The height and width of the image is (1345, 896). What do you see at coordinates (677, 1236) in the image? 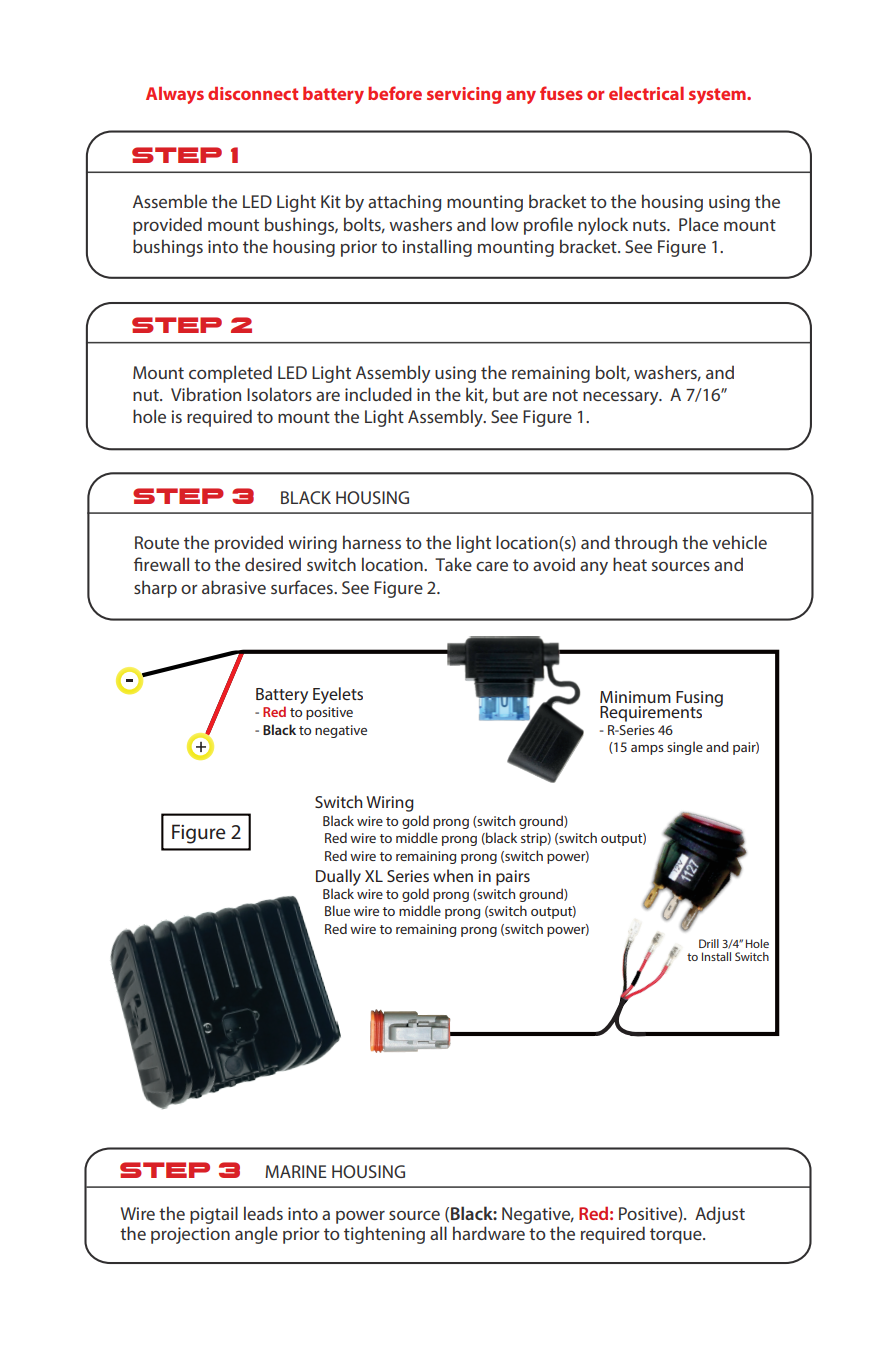
I see `torque` at bounding box center [677, 1236].
